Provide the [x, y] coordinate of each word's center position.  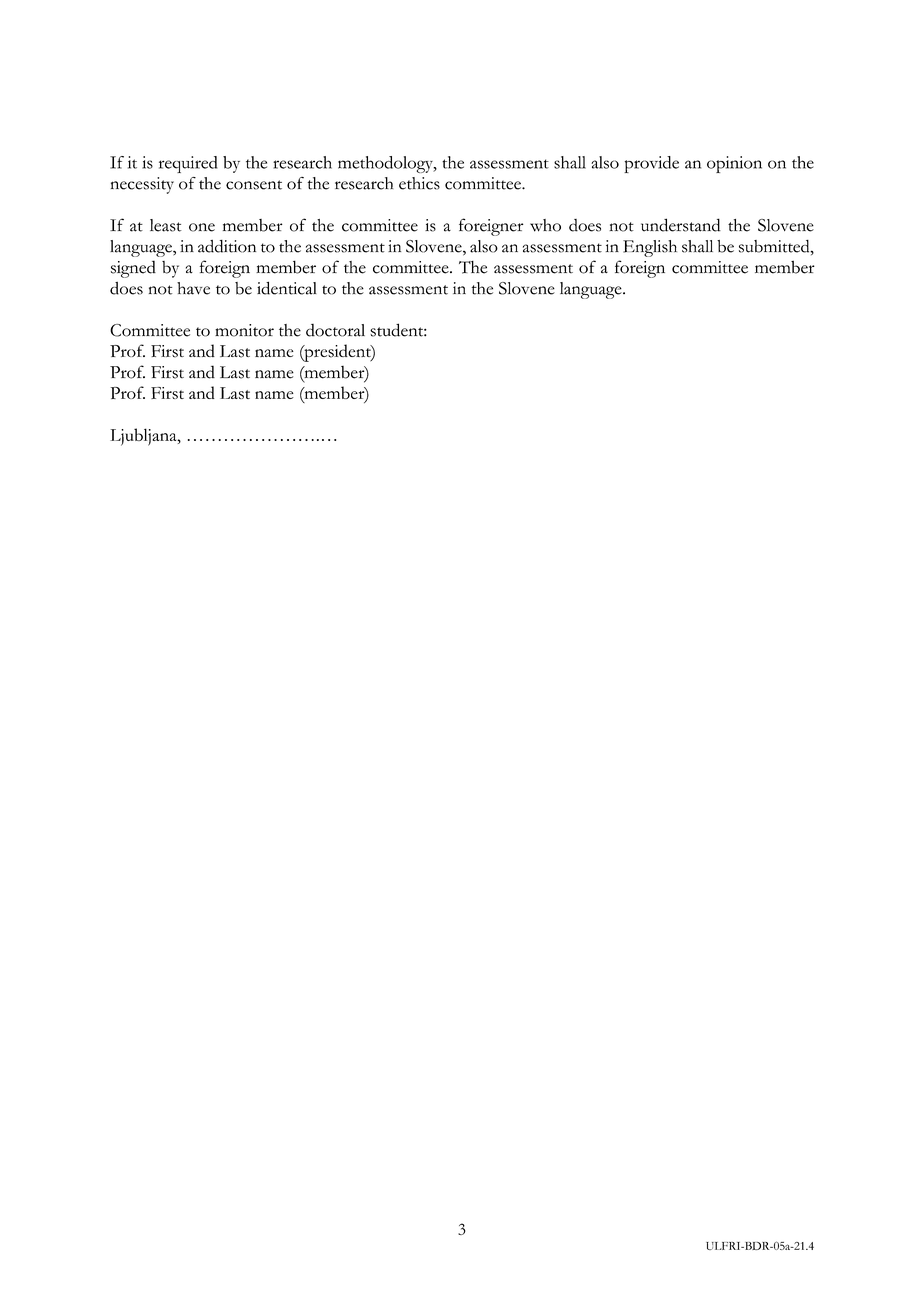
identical [287, 288]
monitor [244, 330]
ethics [419, 183]
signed [133, 269]
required [188, 164]
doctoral [335, 330]
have [193, 288]
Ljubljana [144, 437]
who [545, 225]
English [650, 248]
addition [227, 246]
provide [651, 164]
